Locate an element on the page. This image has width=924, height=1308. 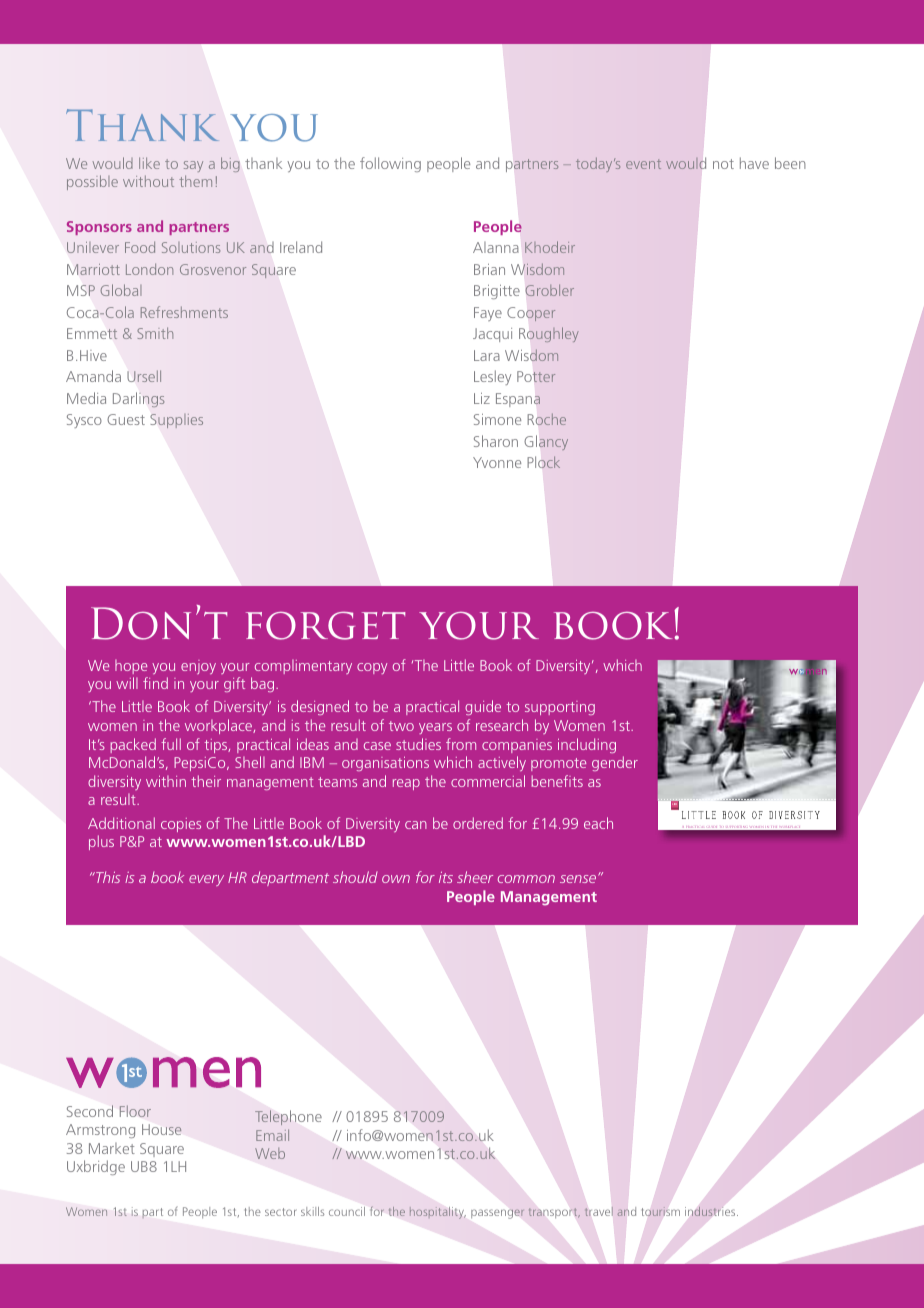
Market is located at coordinates (112, 1148).
